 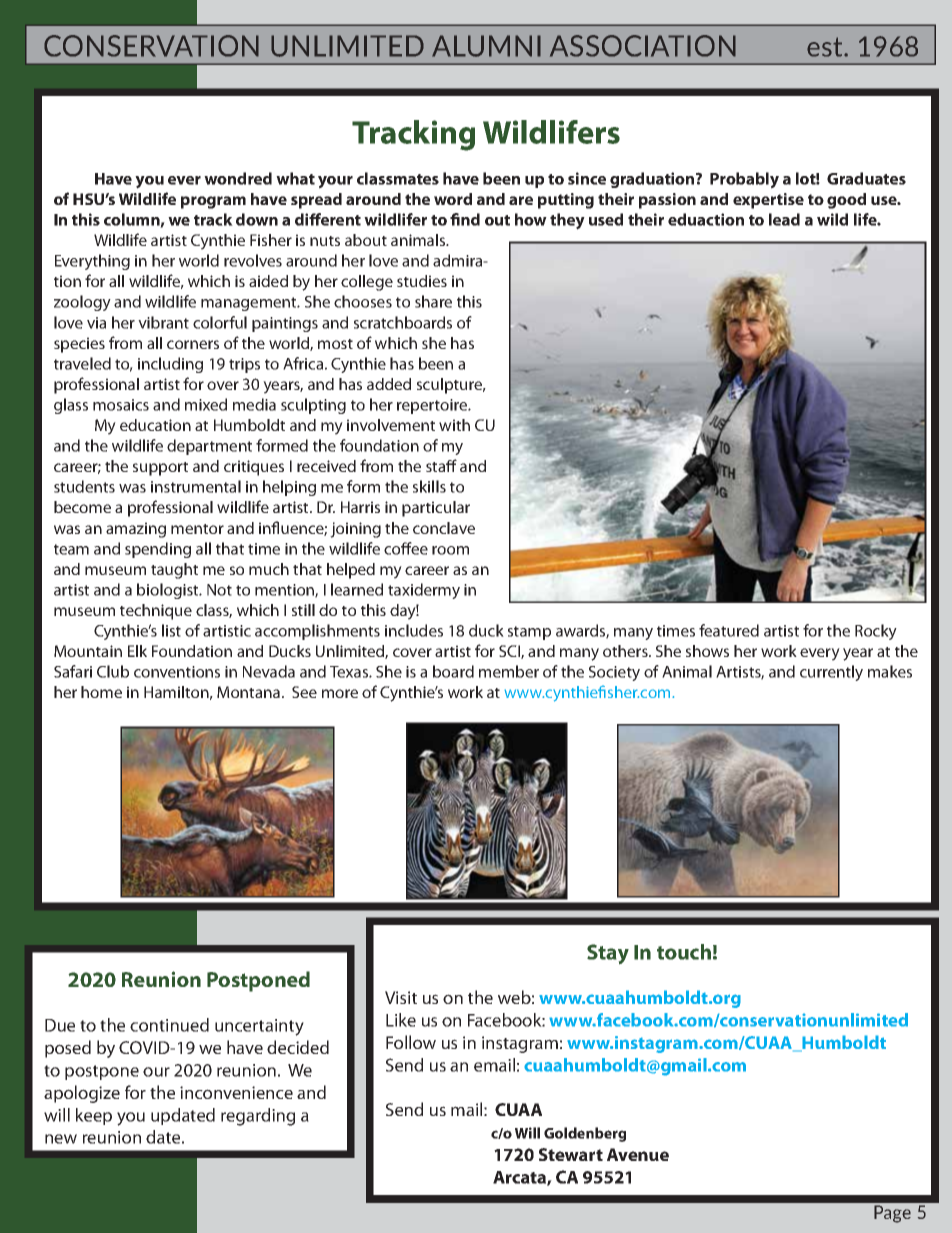 What do you see at coordinates (213, 202) in the screenshot?
I see `program` at bounding box center [213, 202].
